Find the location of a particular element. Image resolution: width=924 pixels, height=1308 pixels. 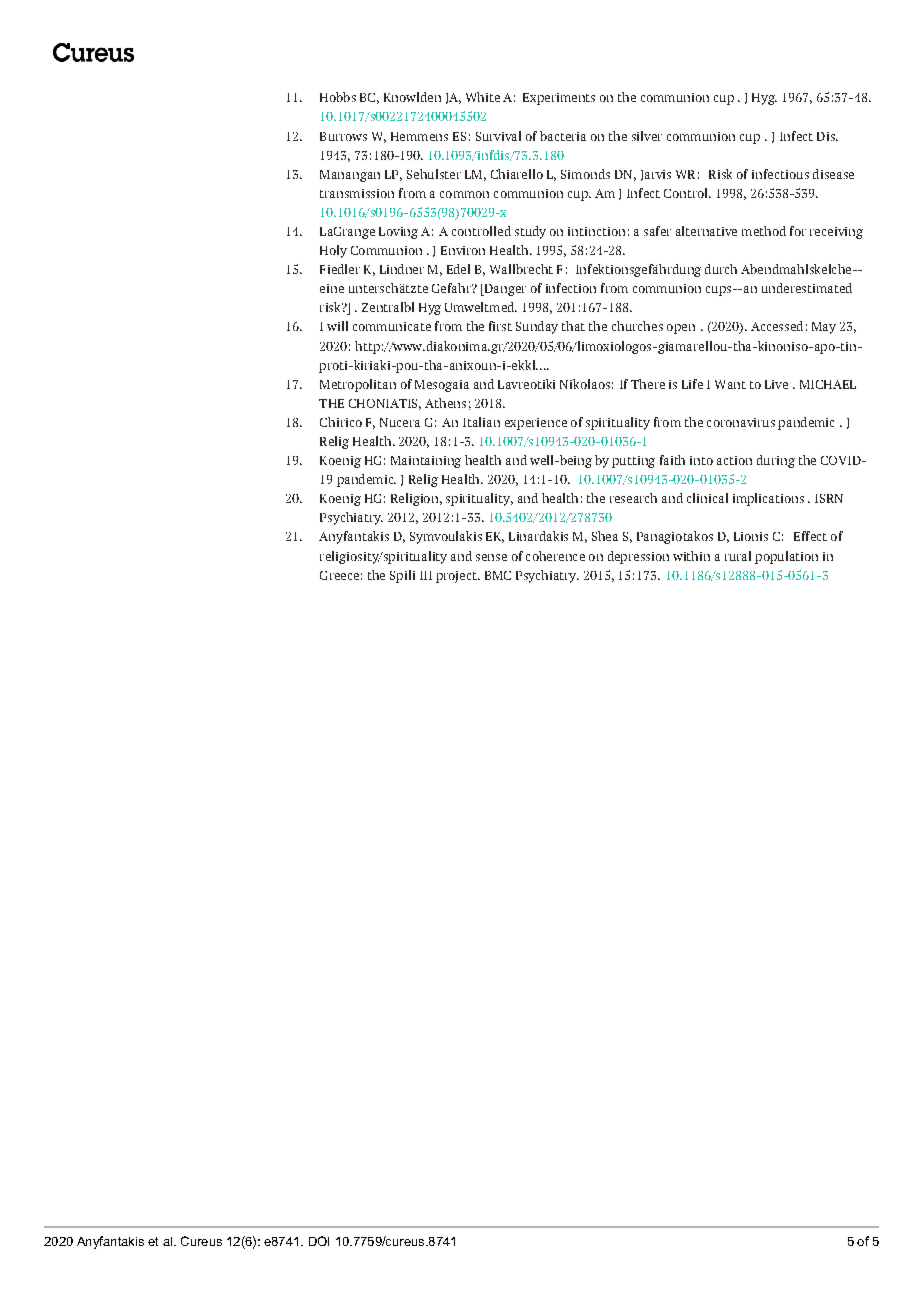

Greece is located at coordinates (339, 575).
